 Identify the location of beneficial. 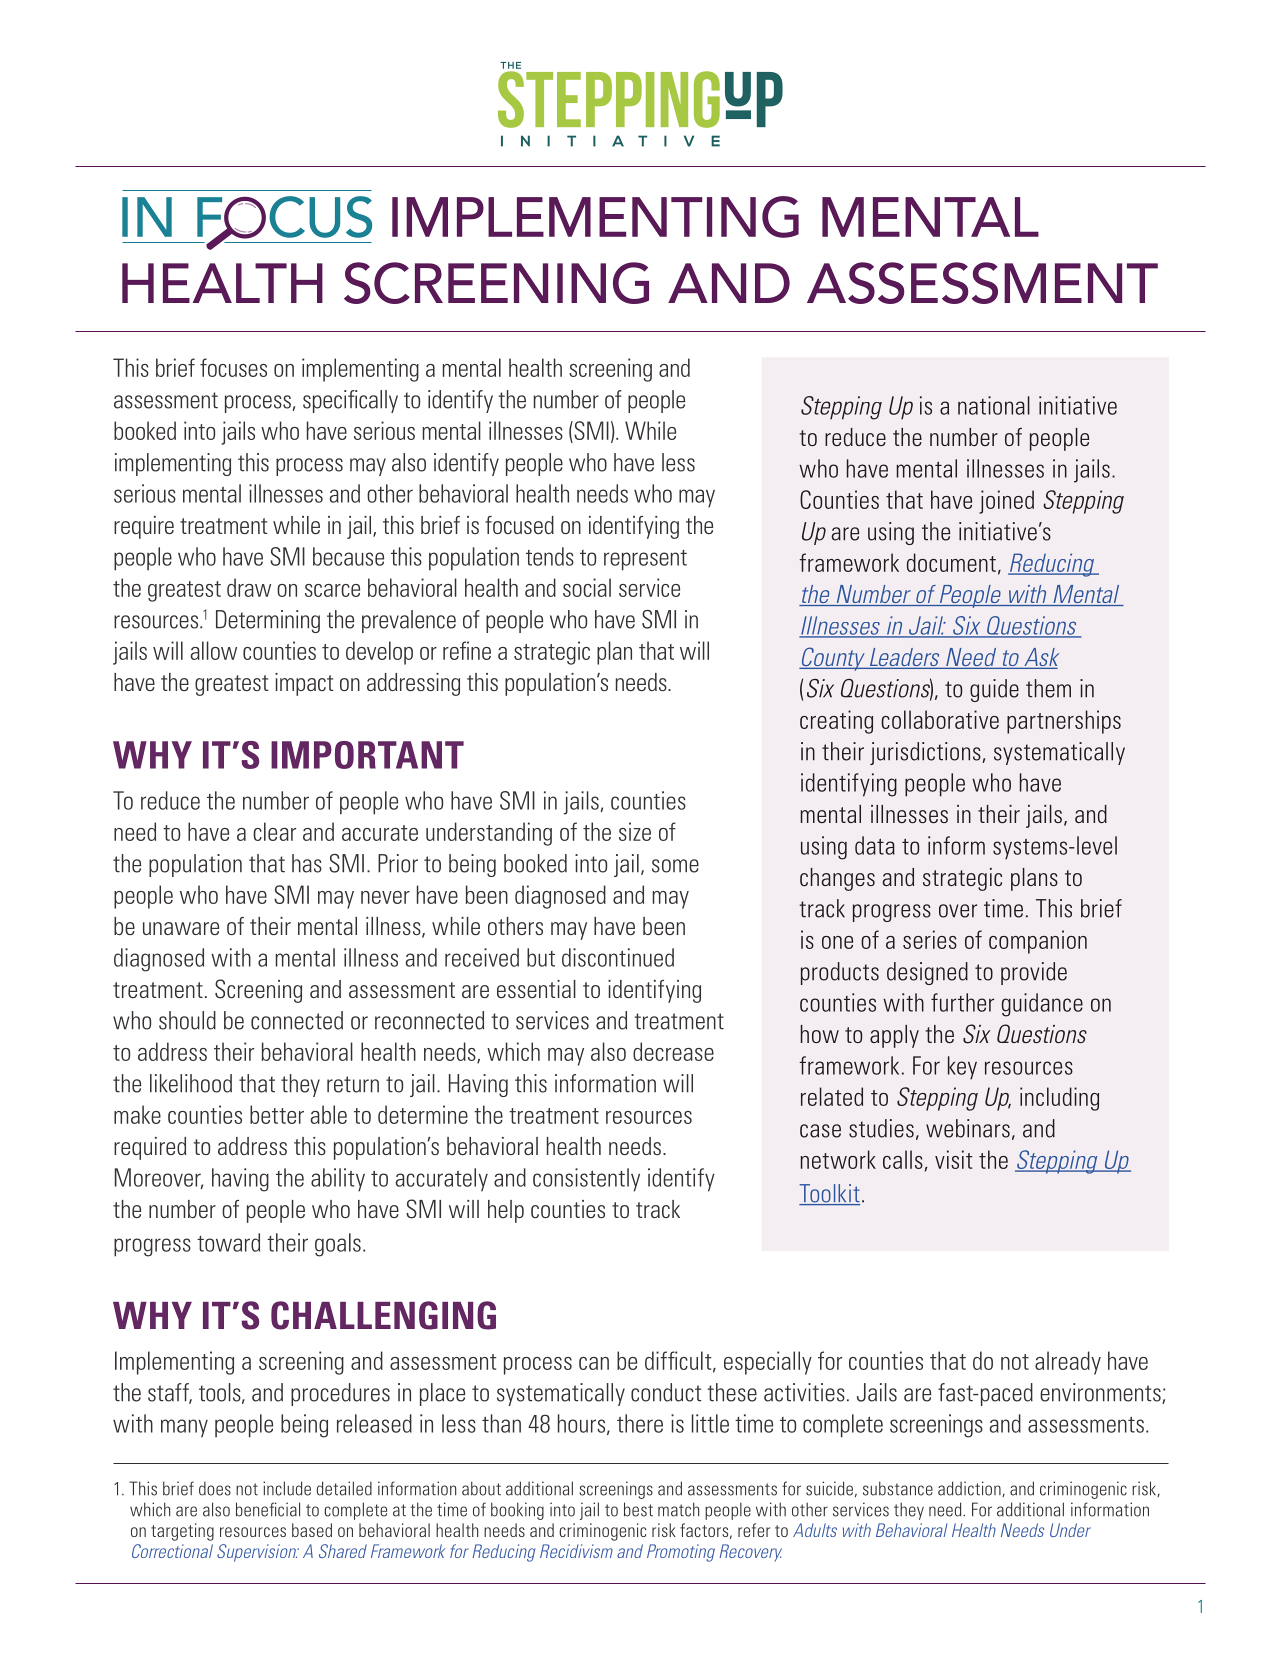
(268, 1509).
